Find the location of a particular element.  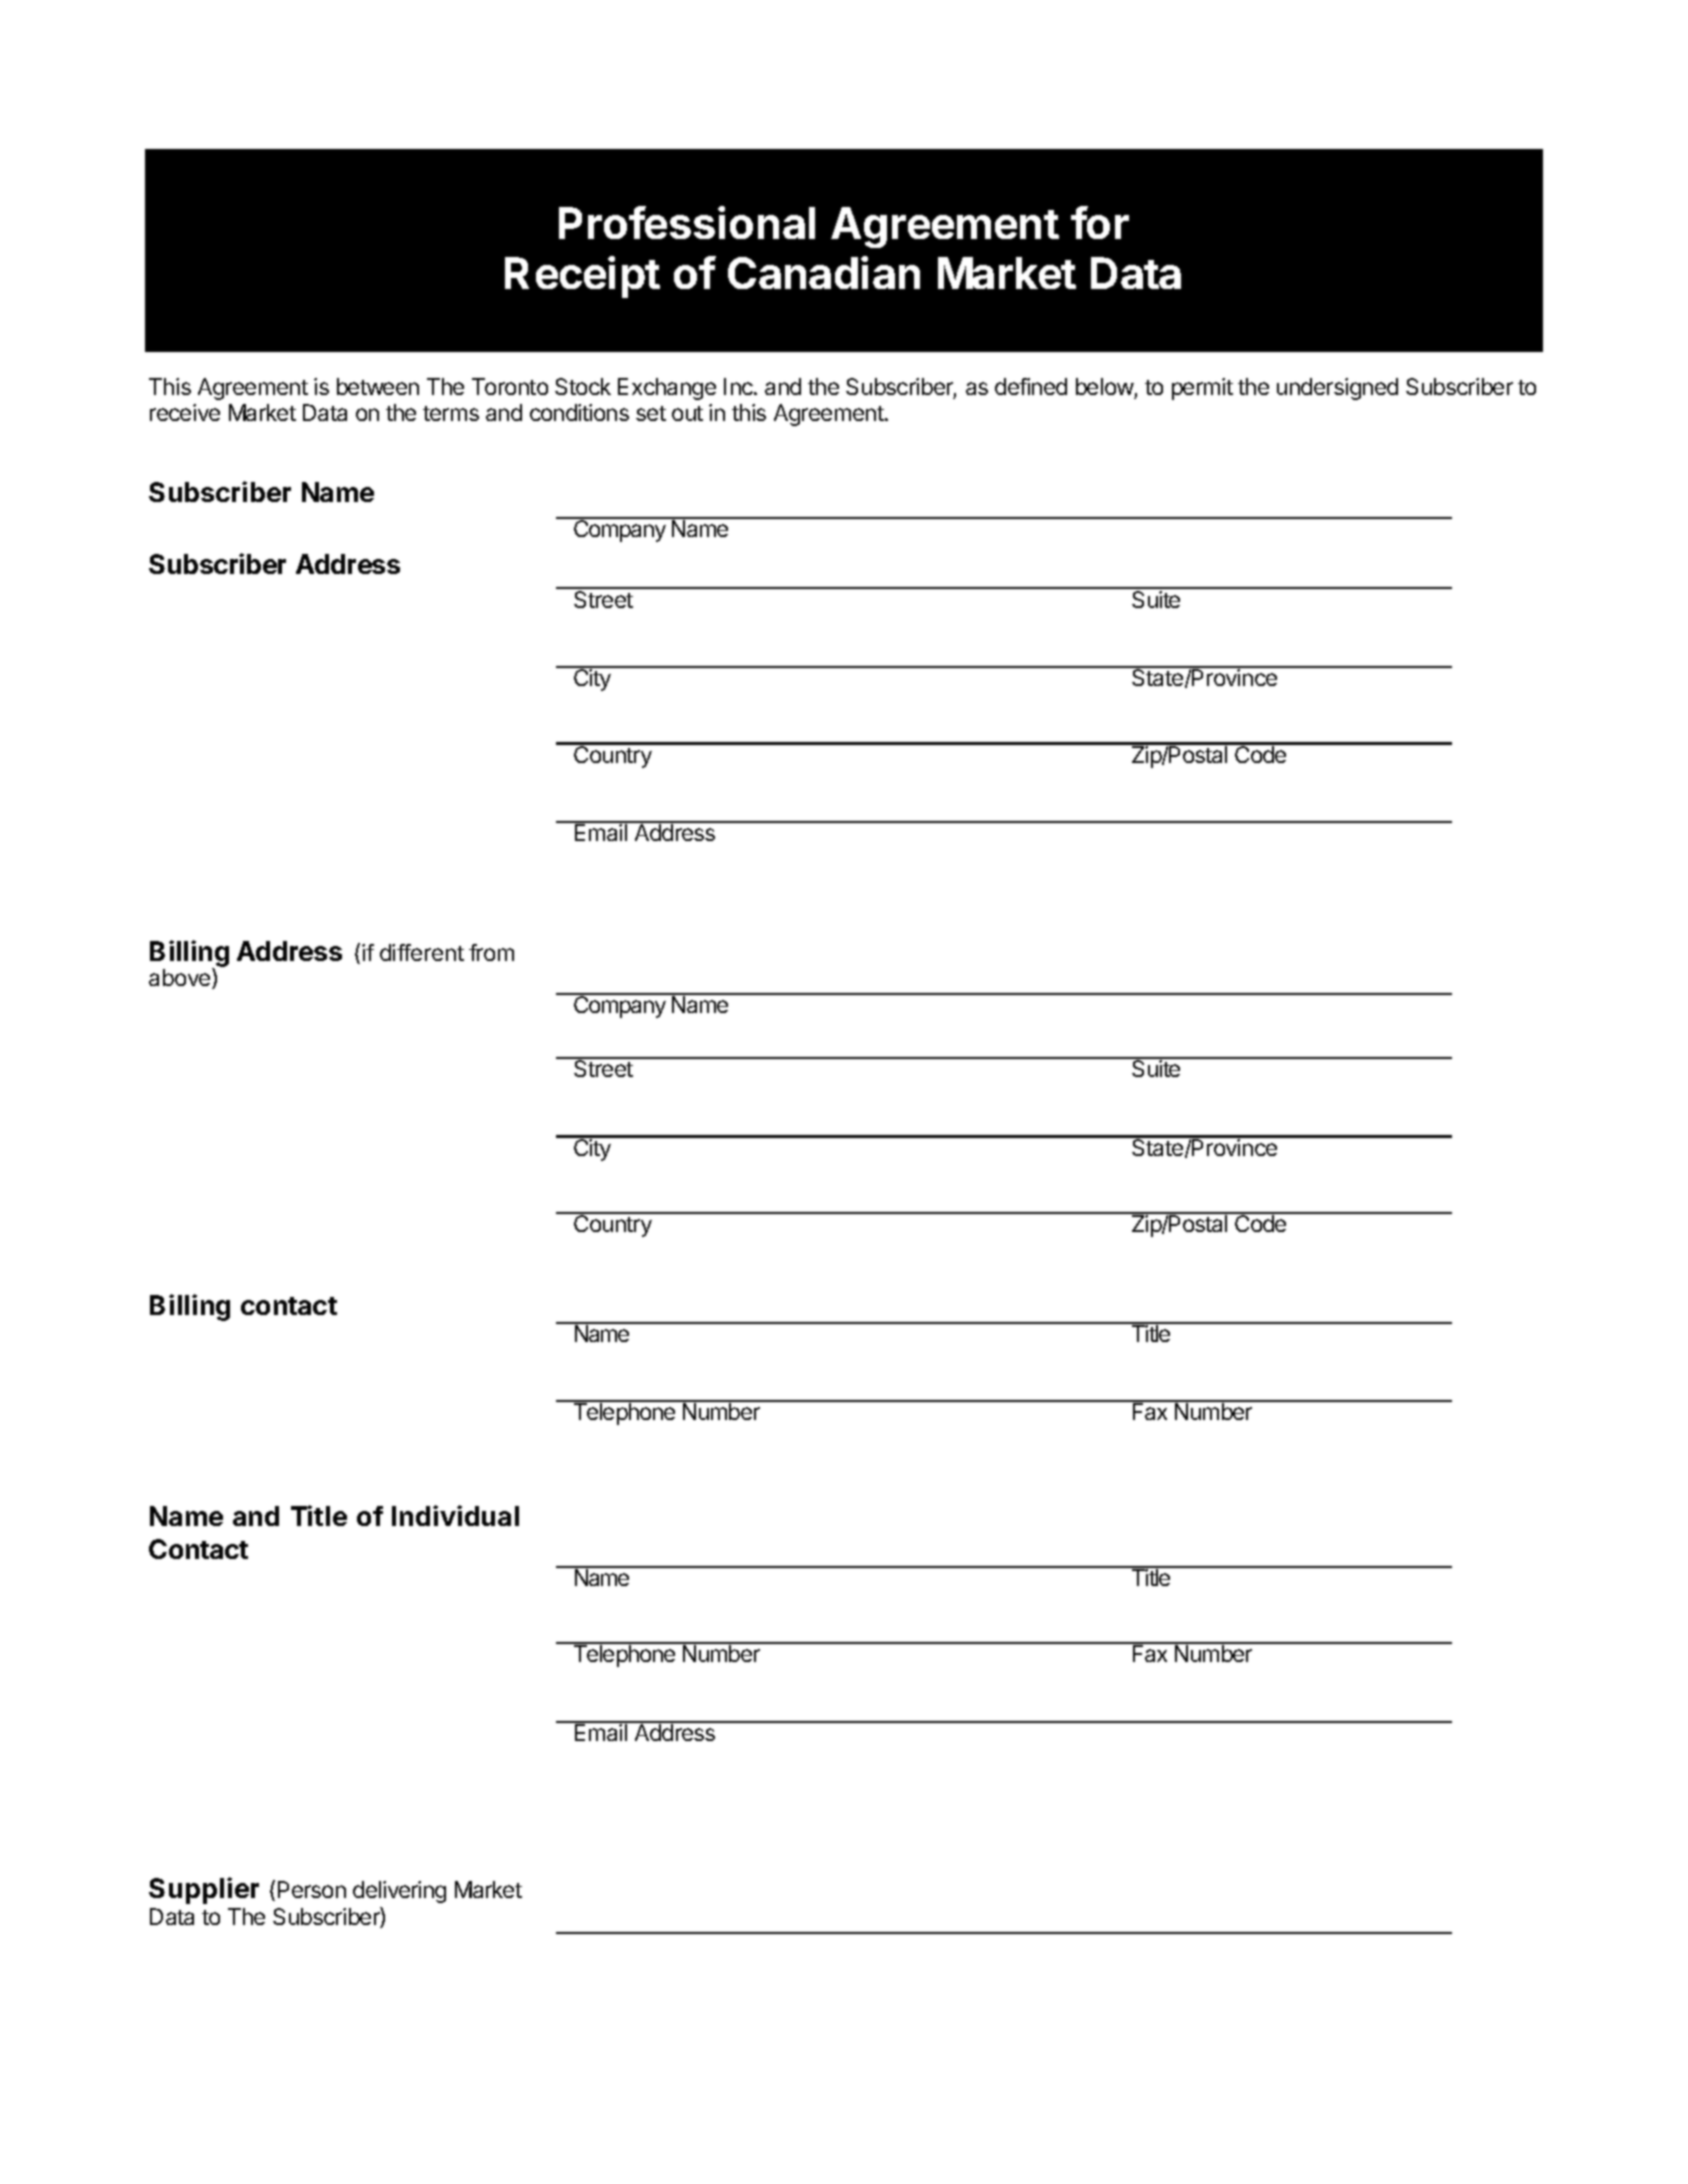

Supplier is located at coordinates (204, 1890).
